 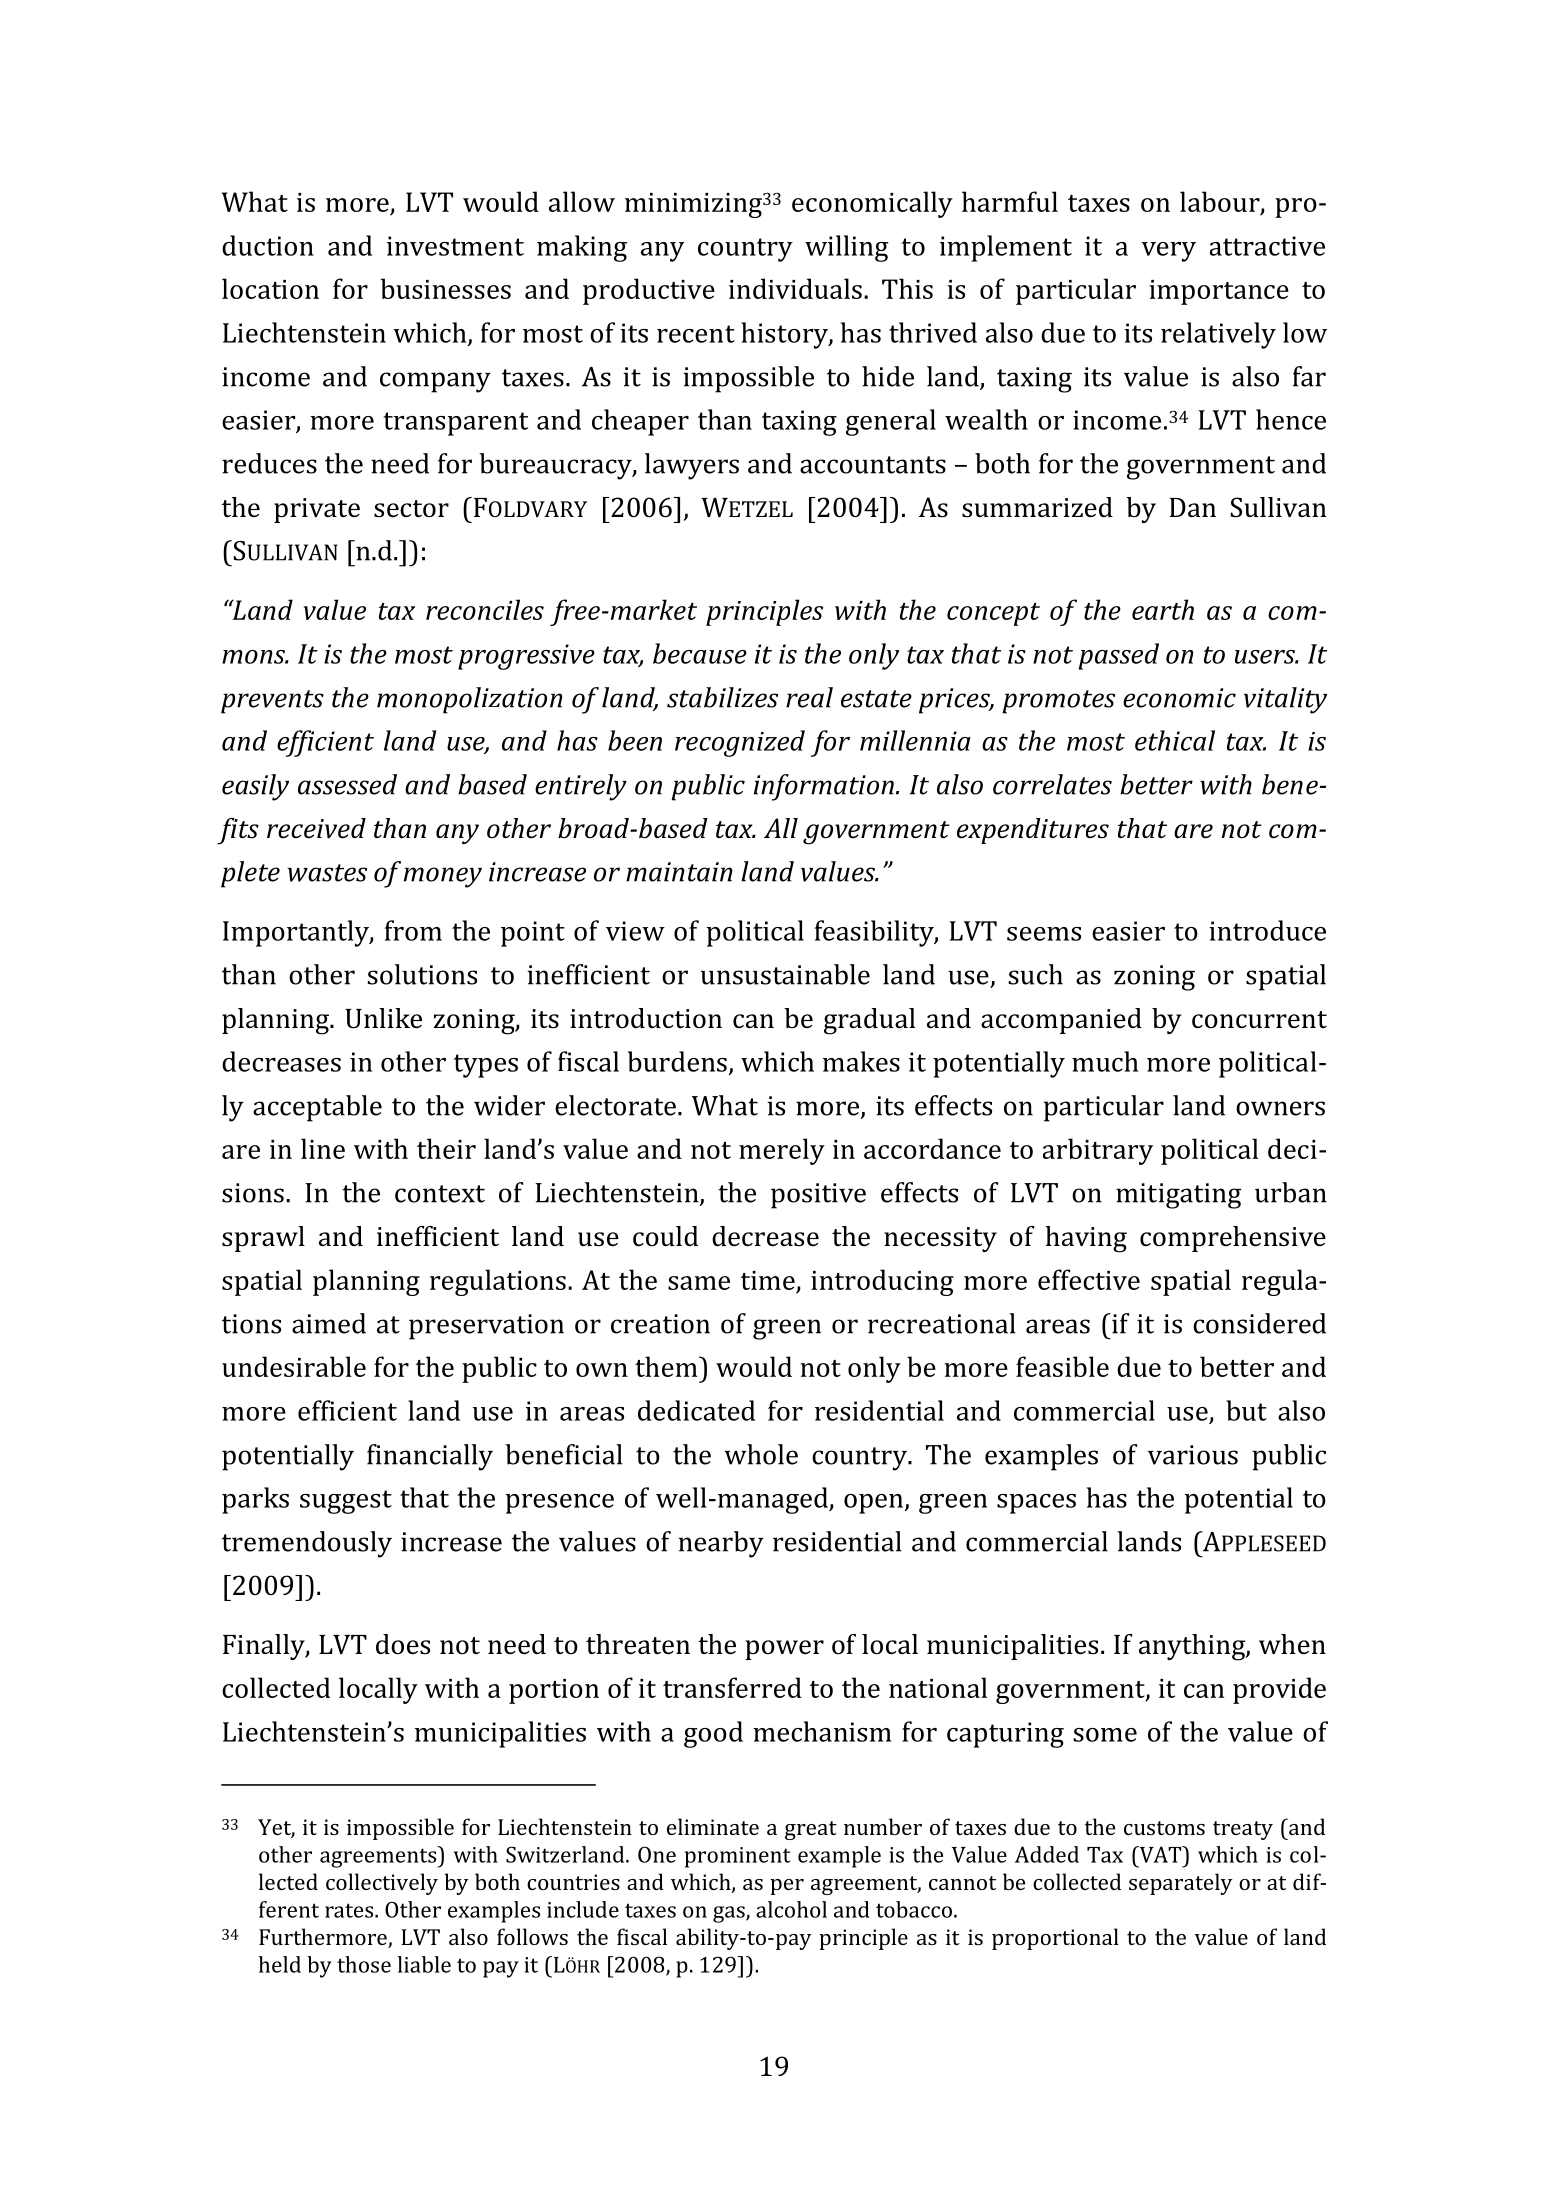 I want to click on alcohol, so click(x=791, y=1909).
